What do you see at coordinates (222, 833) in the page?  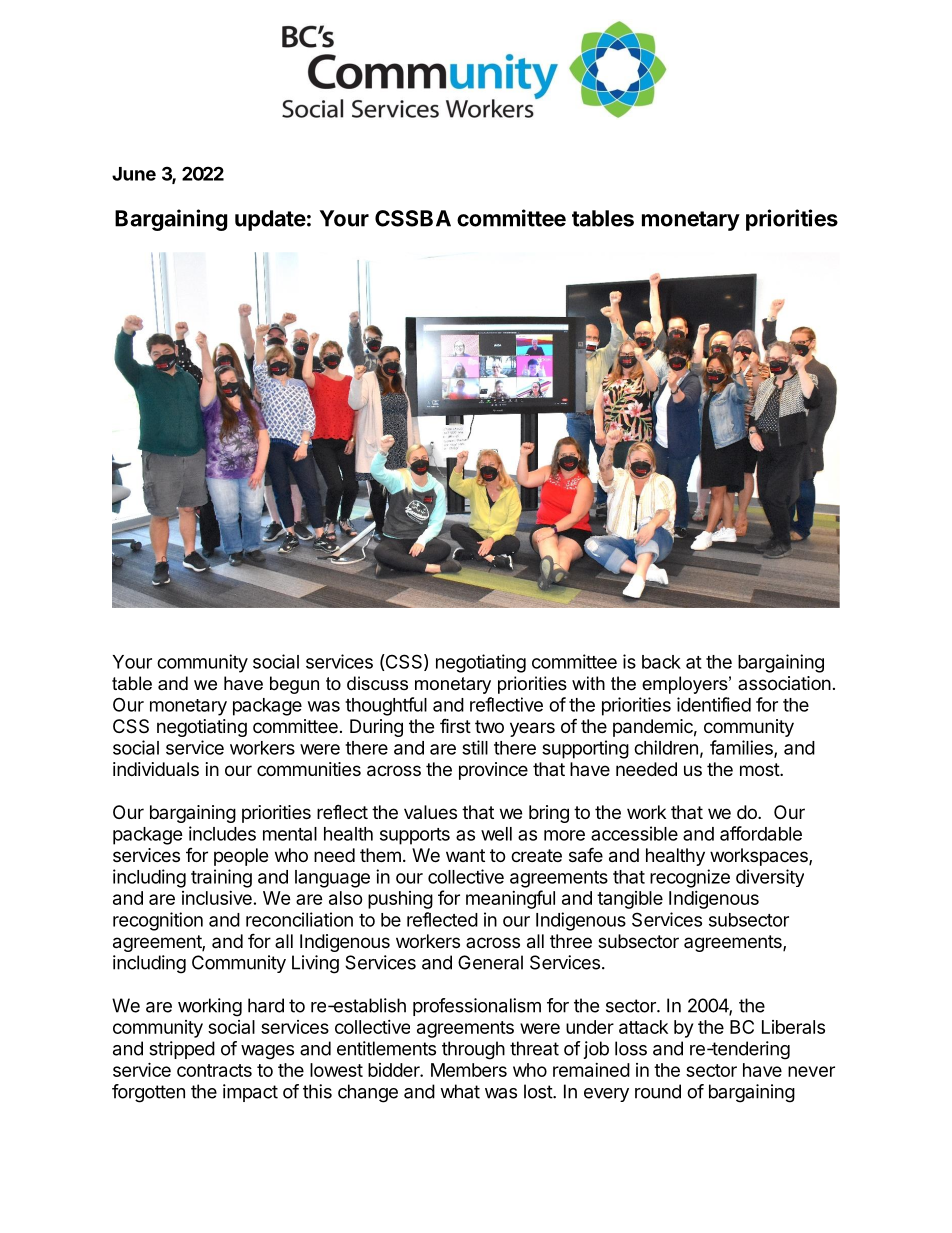 I see `includes` at bounding box center [222, 833].
